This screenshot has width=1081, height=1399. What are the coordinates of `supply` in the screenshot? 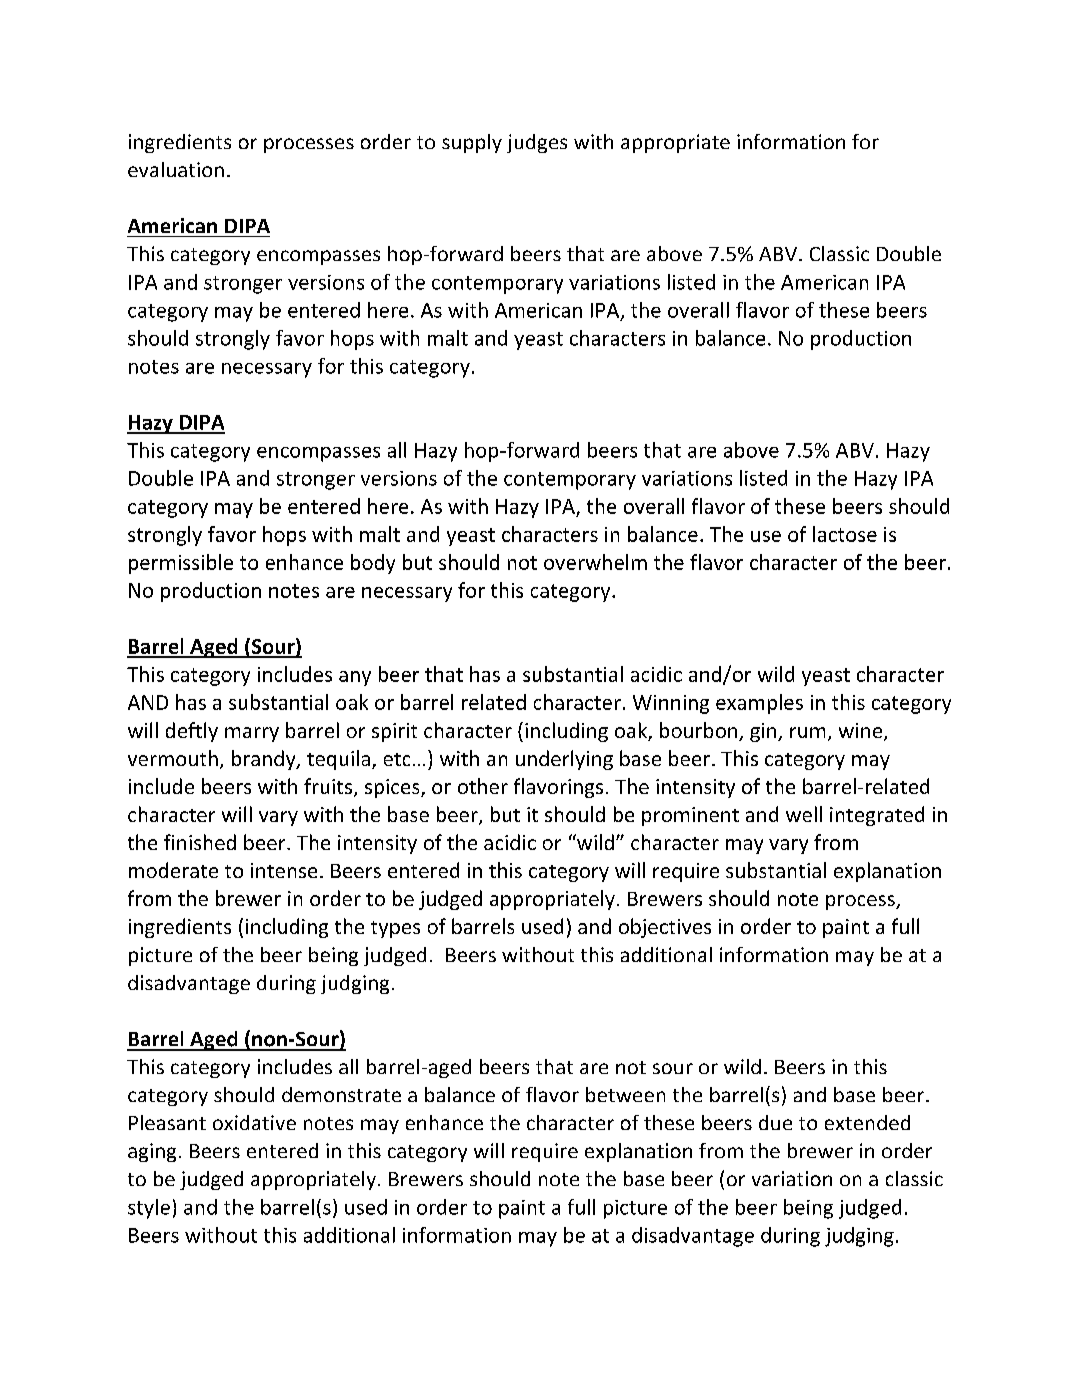 It's located at (472, 143).
